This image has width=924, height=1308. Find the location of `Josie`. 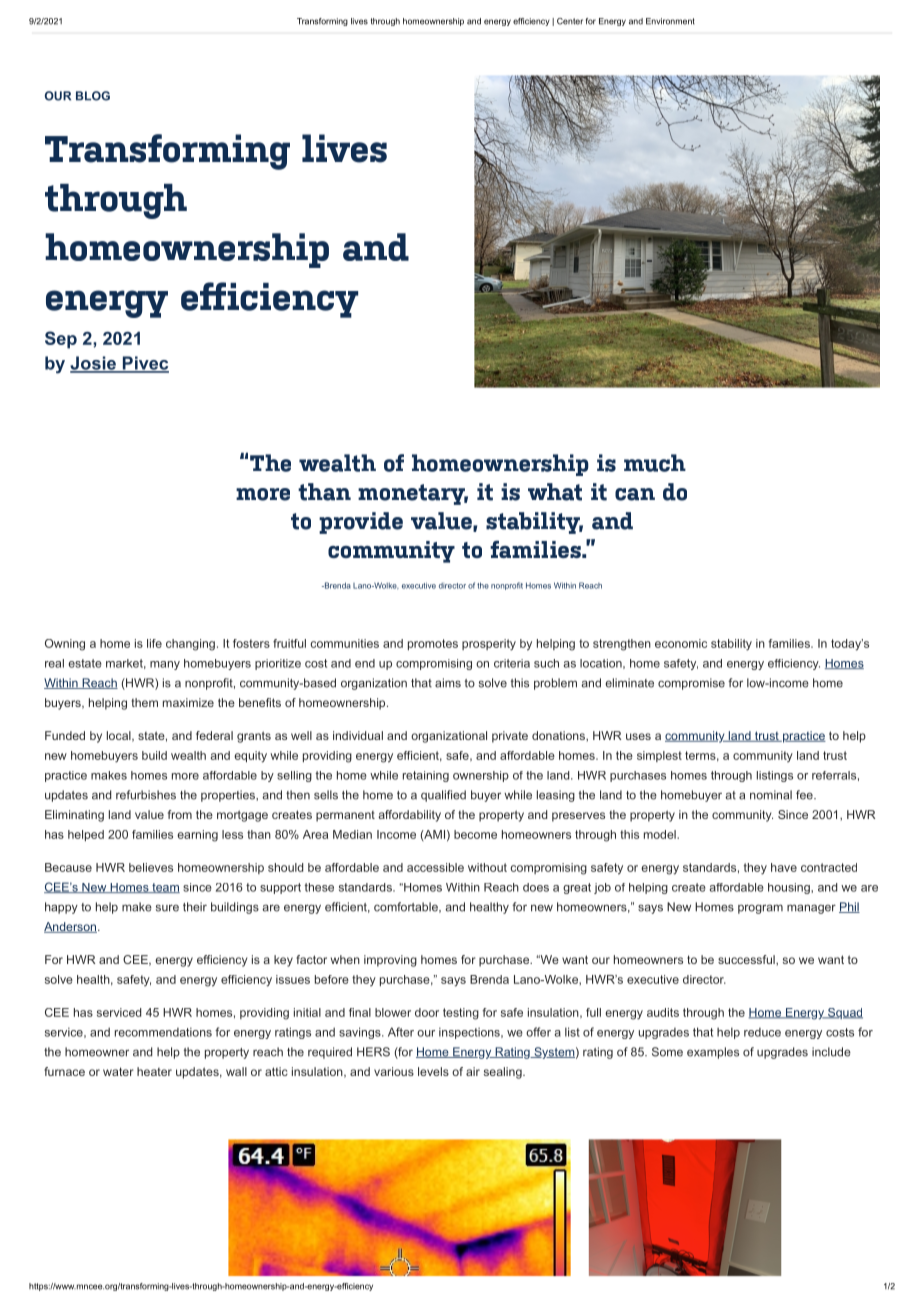

Josie is located at coordinates (94, 364).
